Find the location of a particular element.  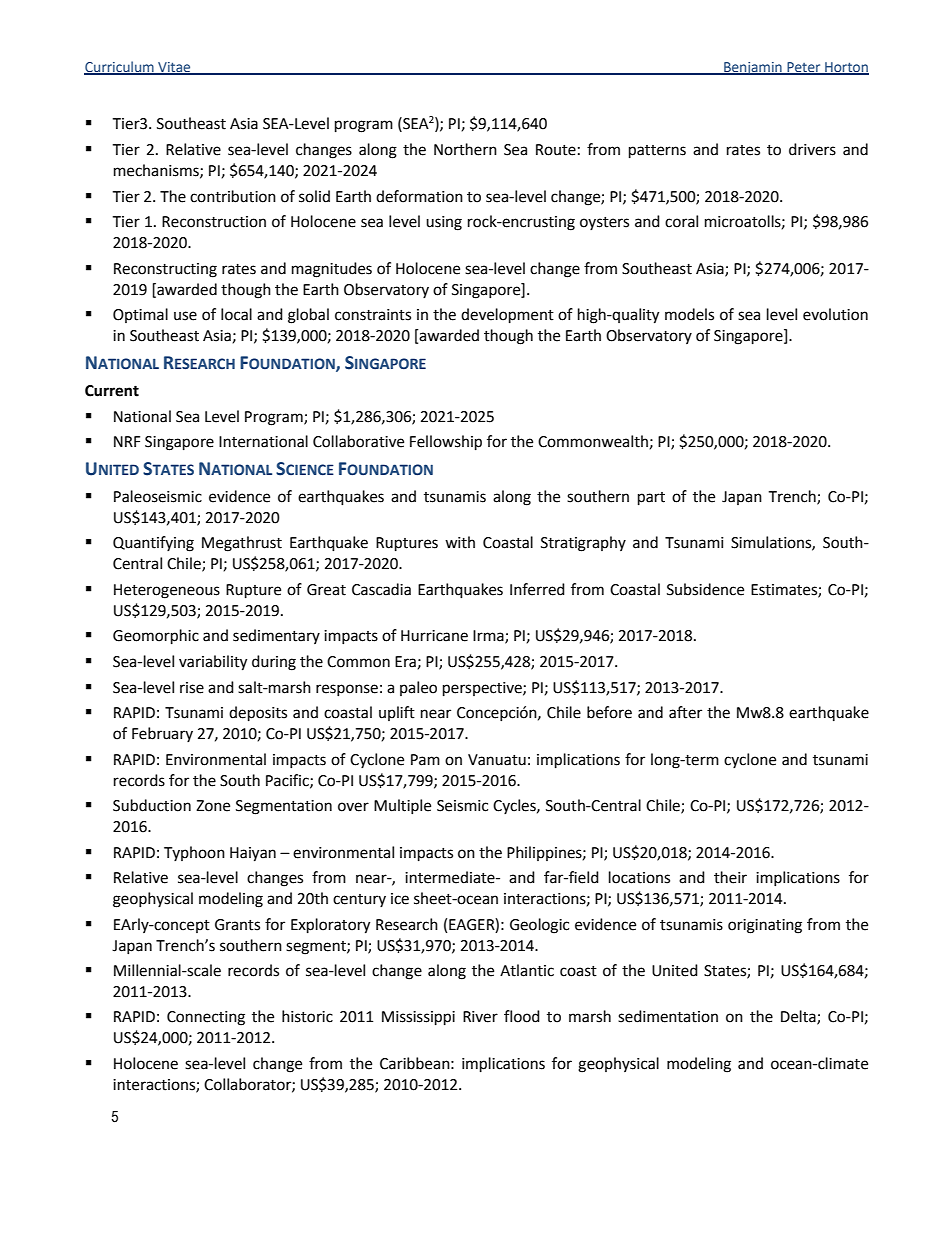

after is located at coordinates (685, 712).
